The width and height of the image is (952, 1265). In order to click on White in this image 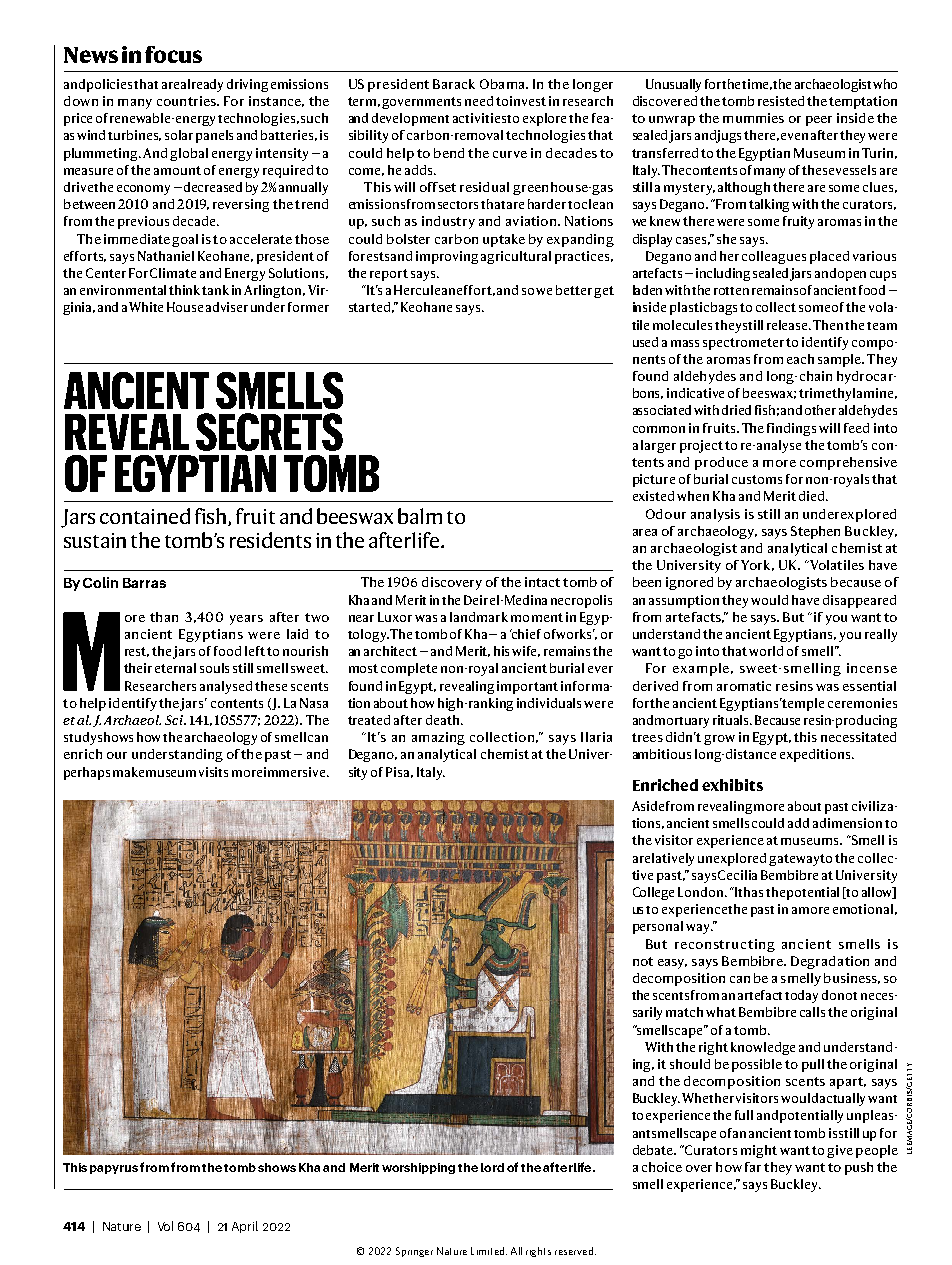, I will do `click(146, 307)`.
